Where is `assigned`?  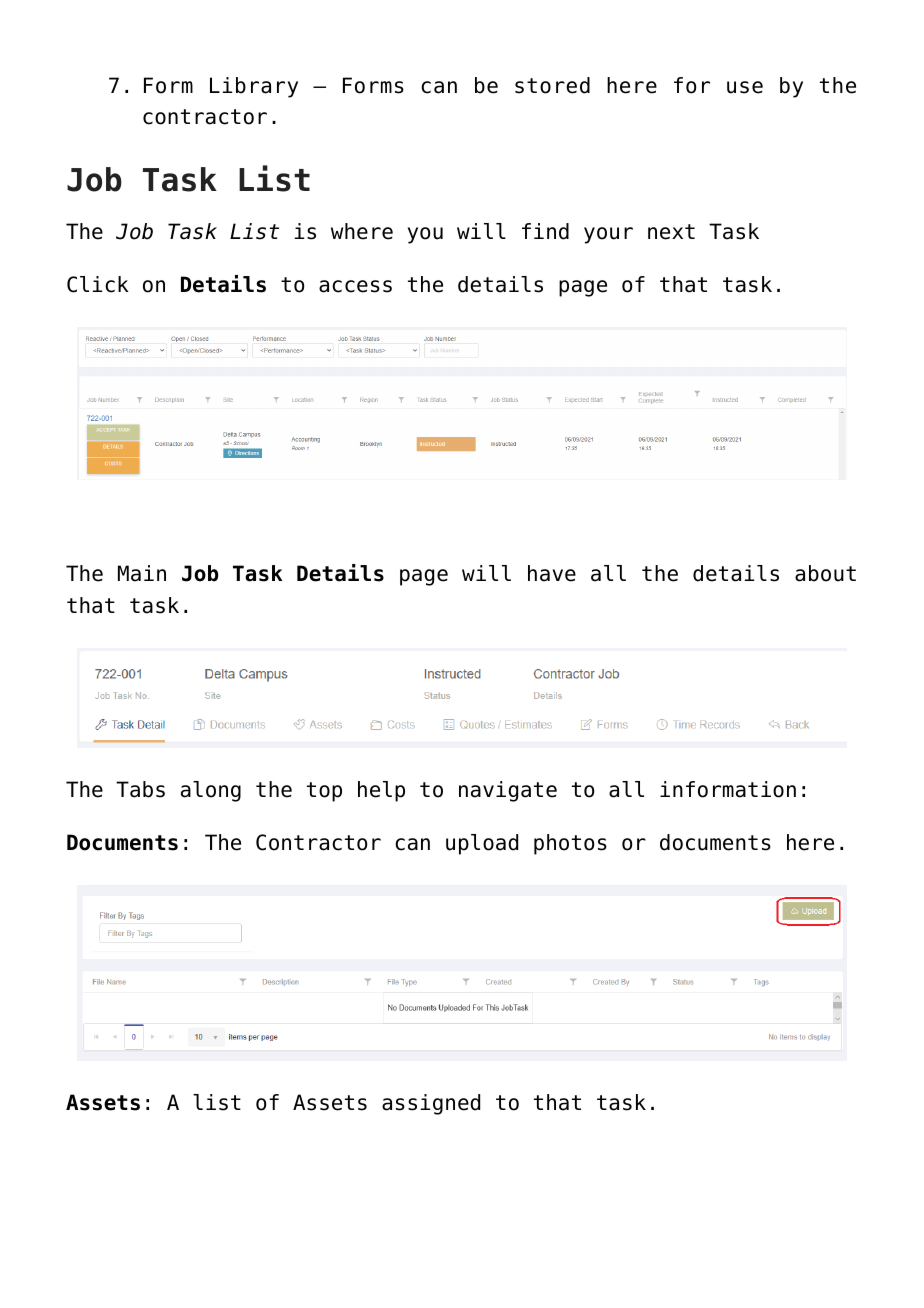
assigned is located at coordinates (431, 1104).
